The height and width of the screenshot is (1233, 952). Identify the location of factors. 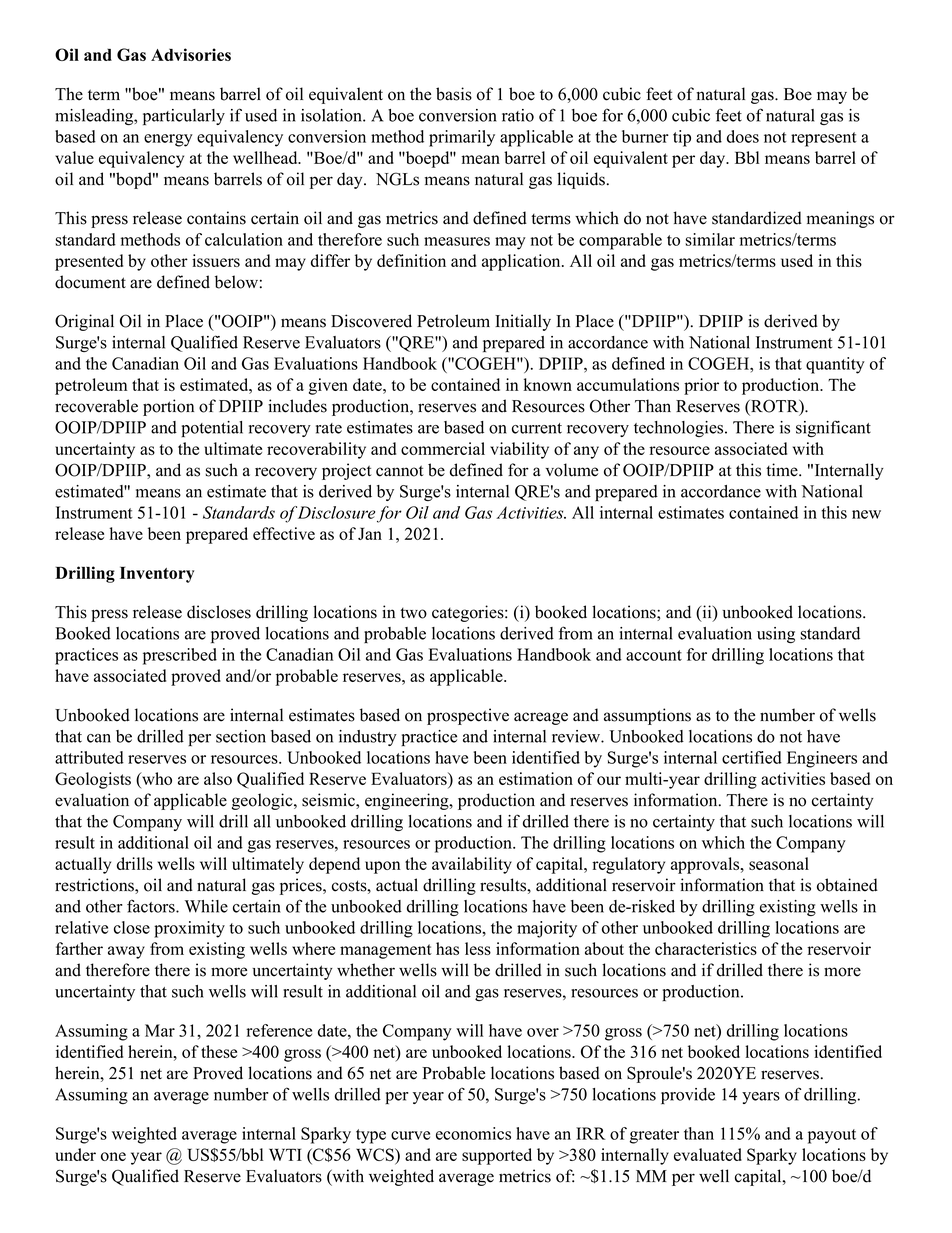
(152, 906).
